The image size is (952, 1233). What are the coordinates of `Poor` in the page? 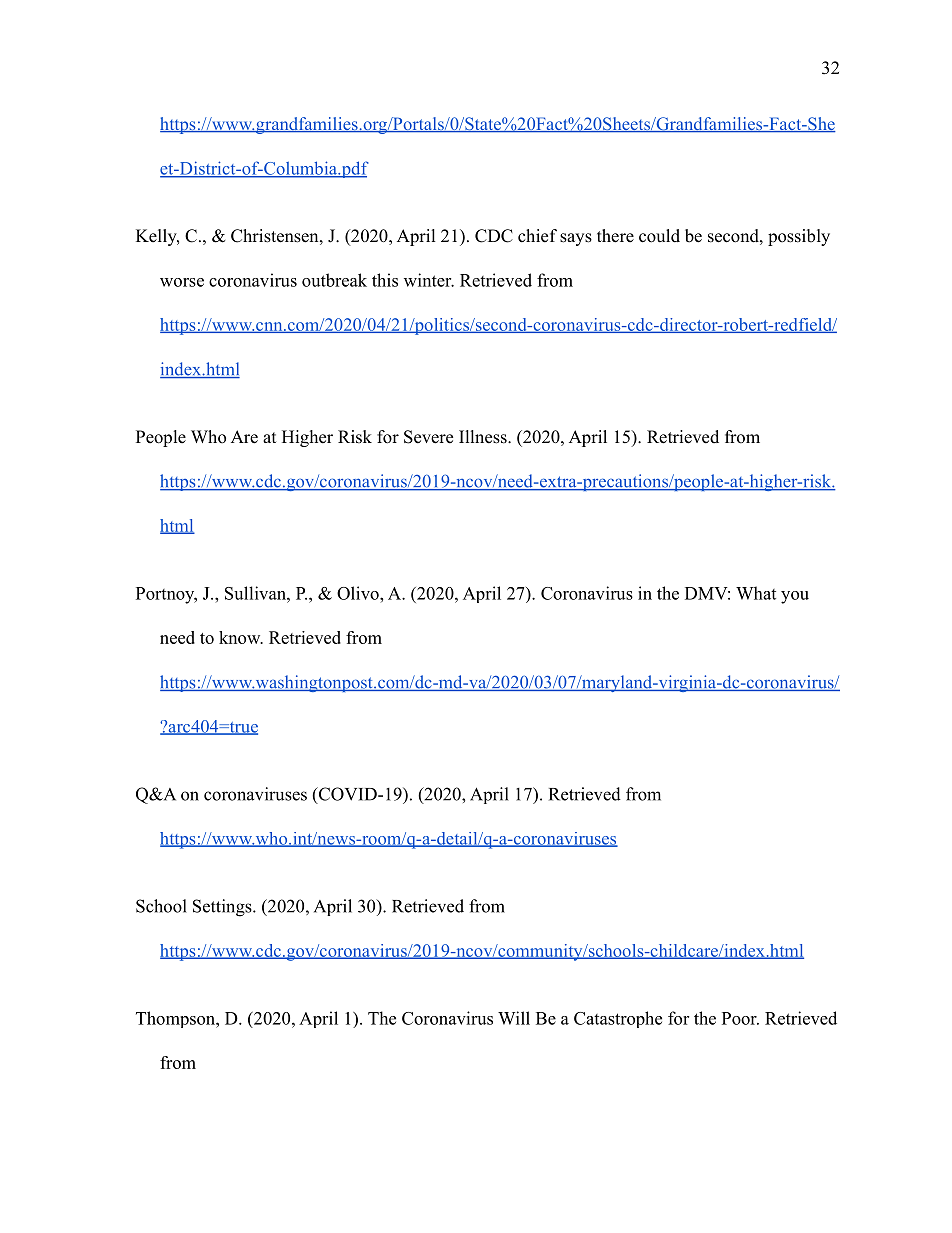 It's located at (740, 1018).
